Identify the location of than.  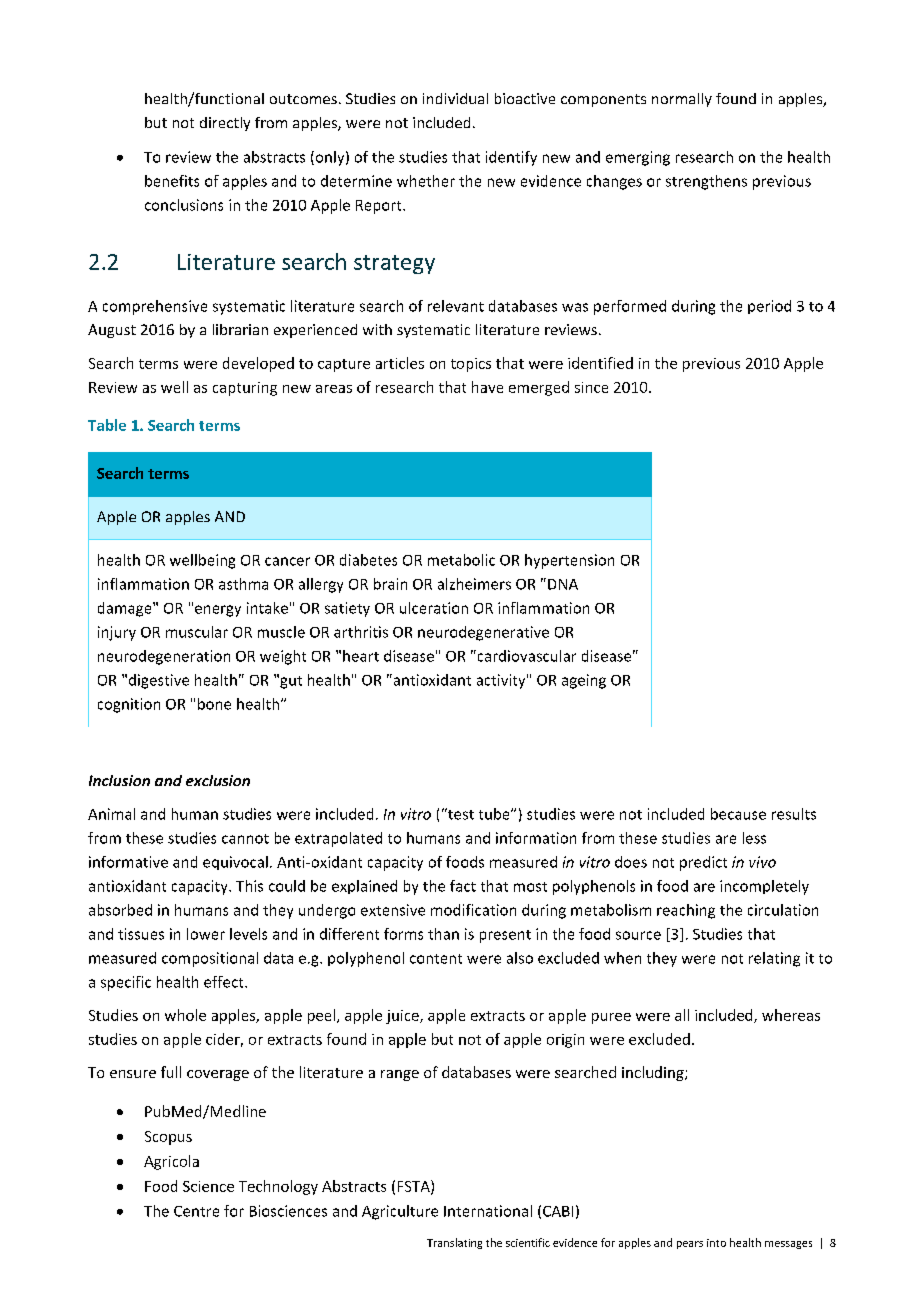
(443, 934).
